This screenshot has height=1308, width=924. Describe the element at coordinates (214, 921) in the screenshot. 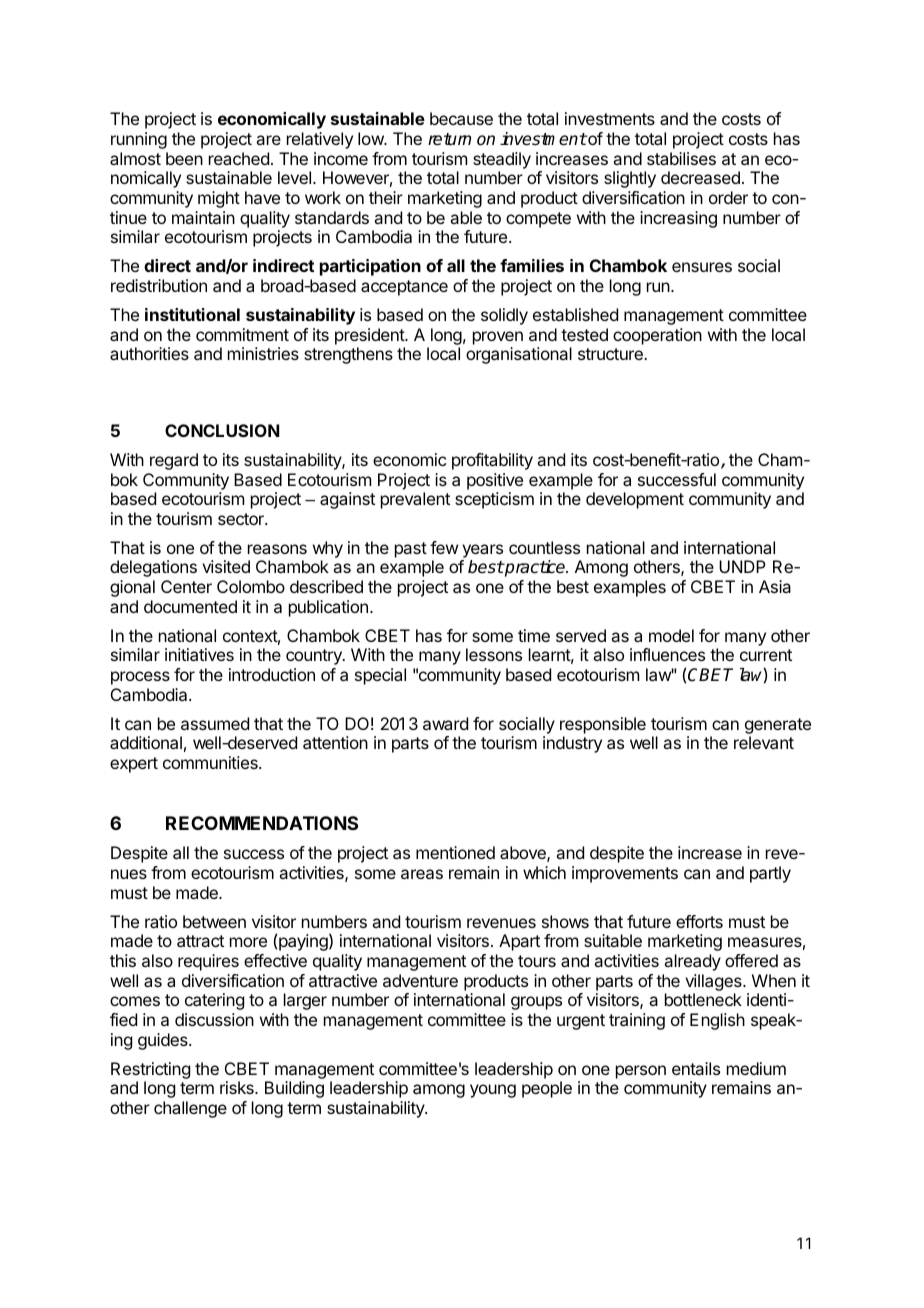

I see `between` at that location.
